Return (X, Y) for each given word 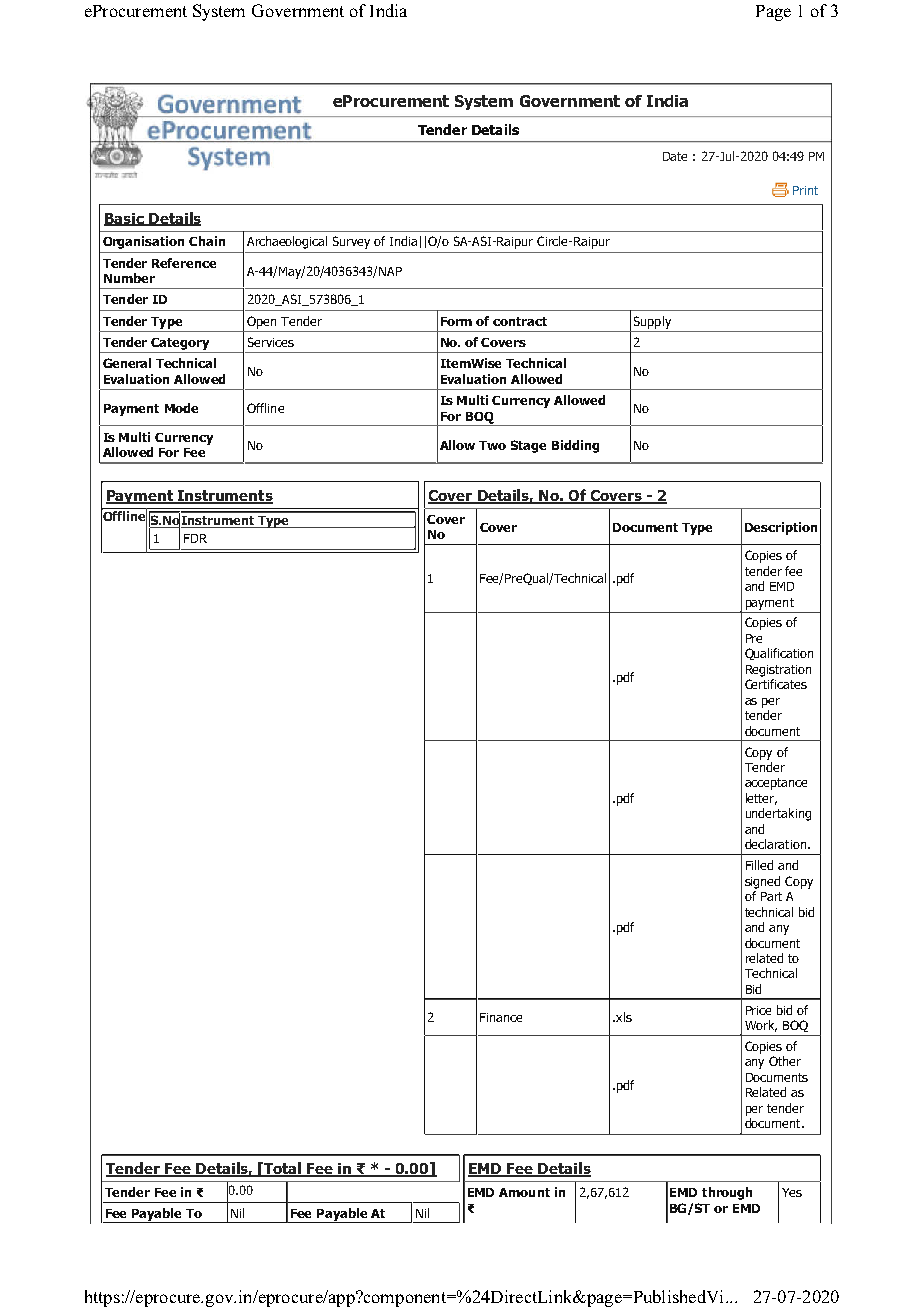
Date (675, 156)
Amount (524, 1192)
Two (492, 445)
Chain (207, 241)
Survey (351, 242)
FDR (195, 538)
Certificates (776, 684)
